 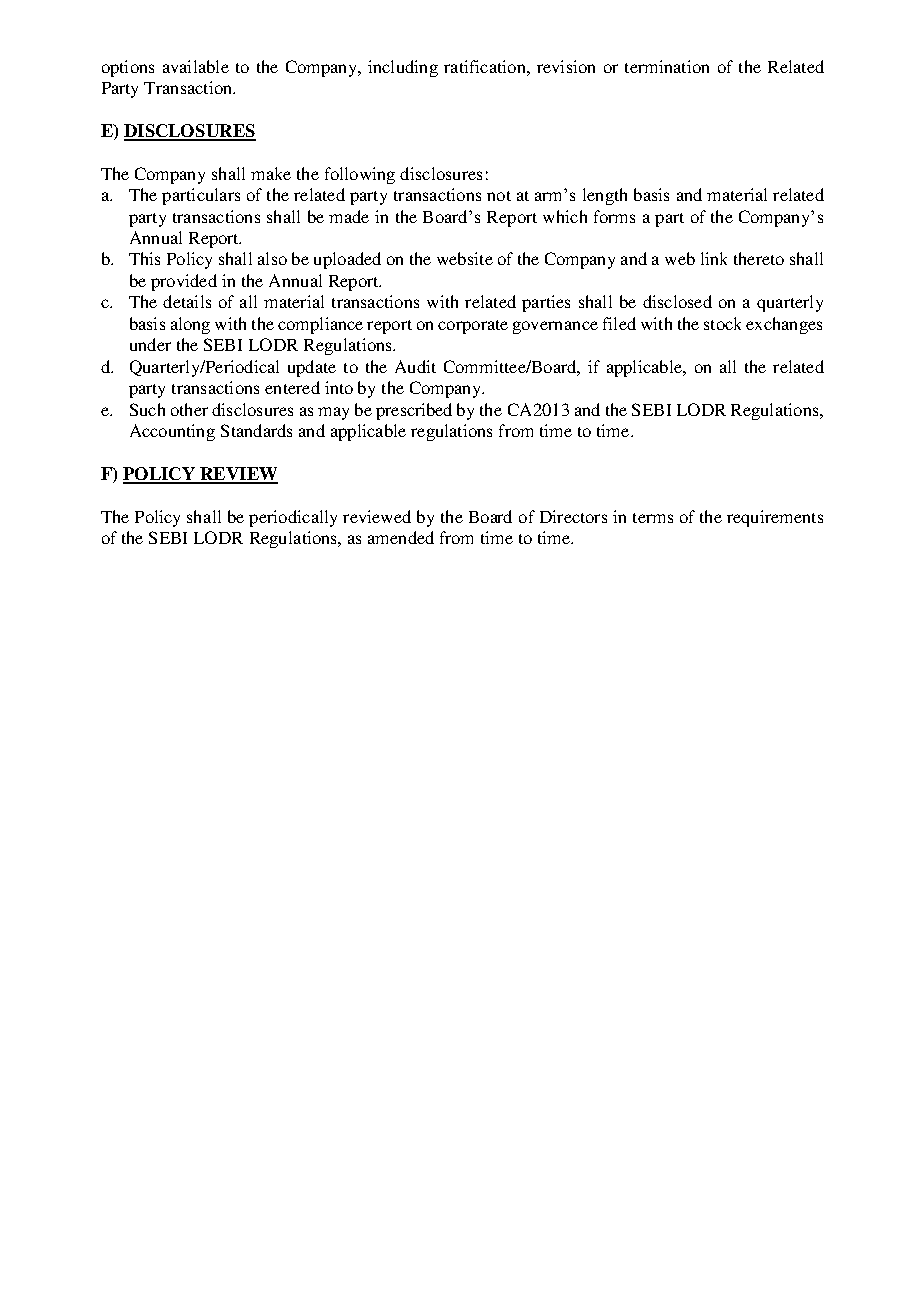 I want to click on ratification, so click(x=486, y=66).
